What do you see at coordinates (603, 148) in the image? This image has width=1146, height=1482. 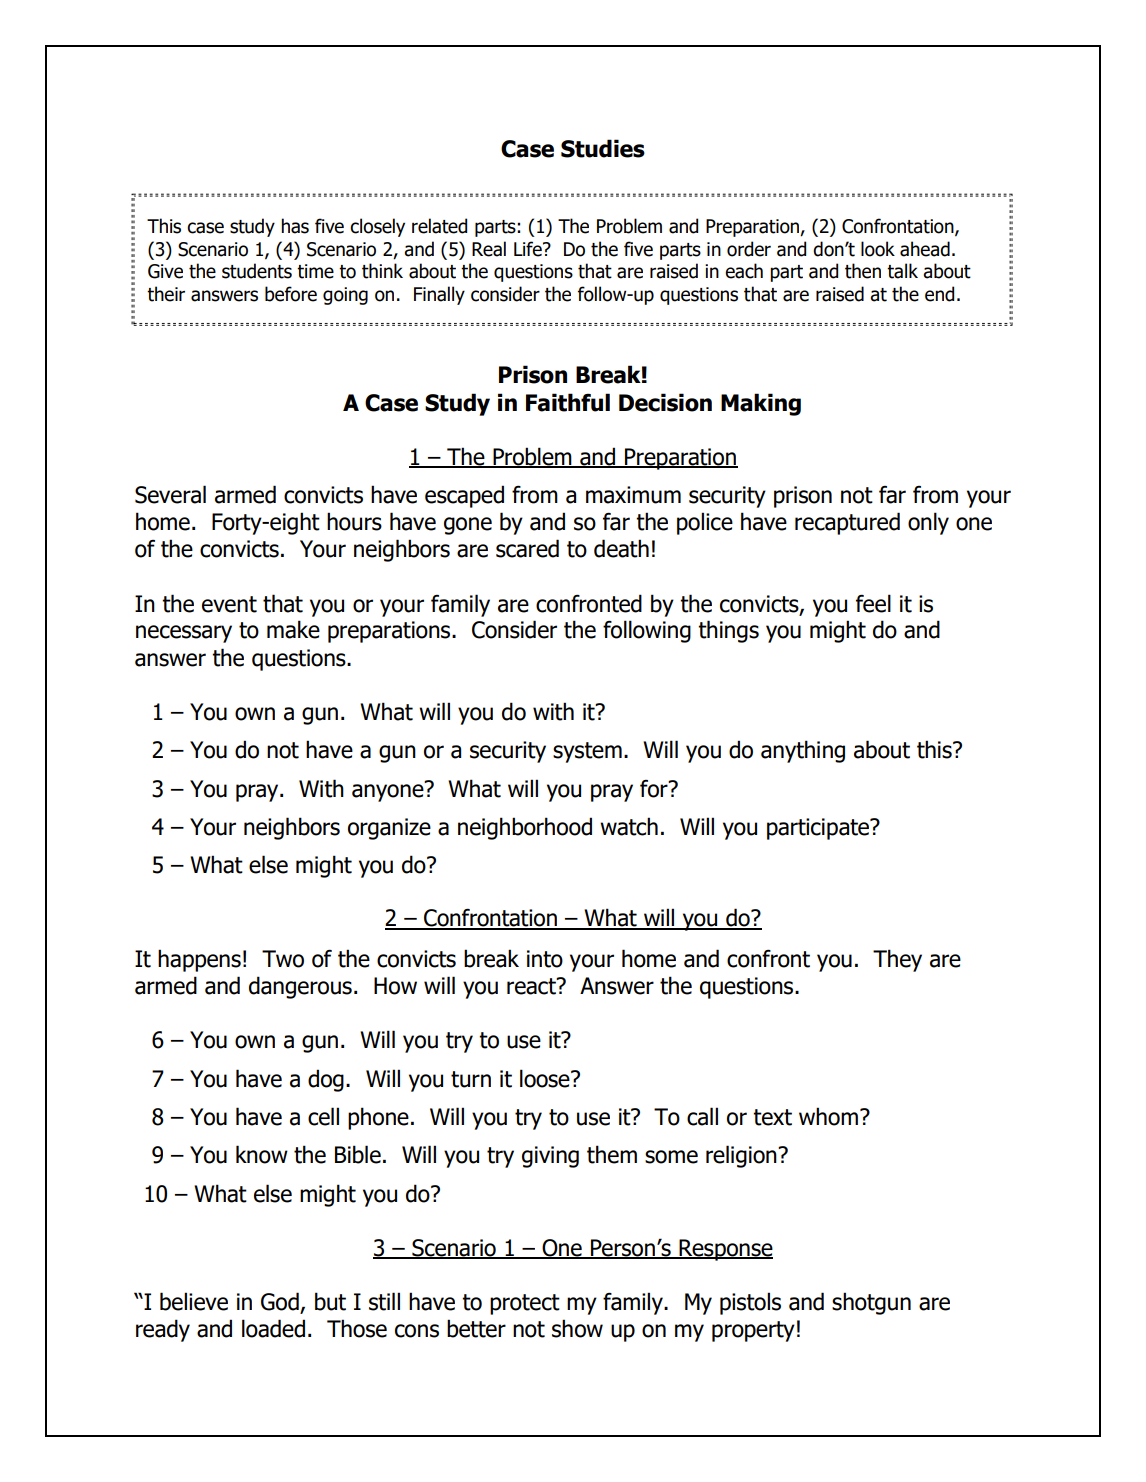 I see `Studies` at bounding box center [603, 148].
